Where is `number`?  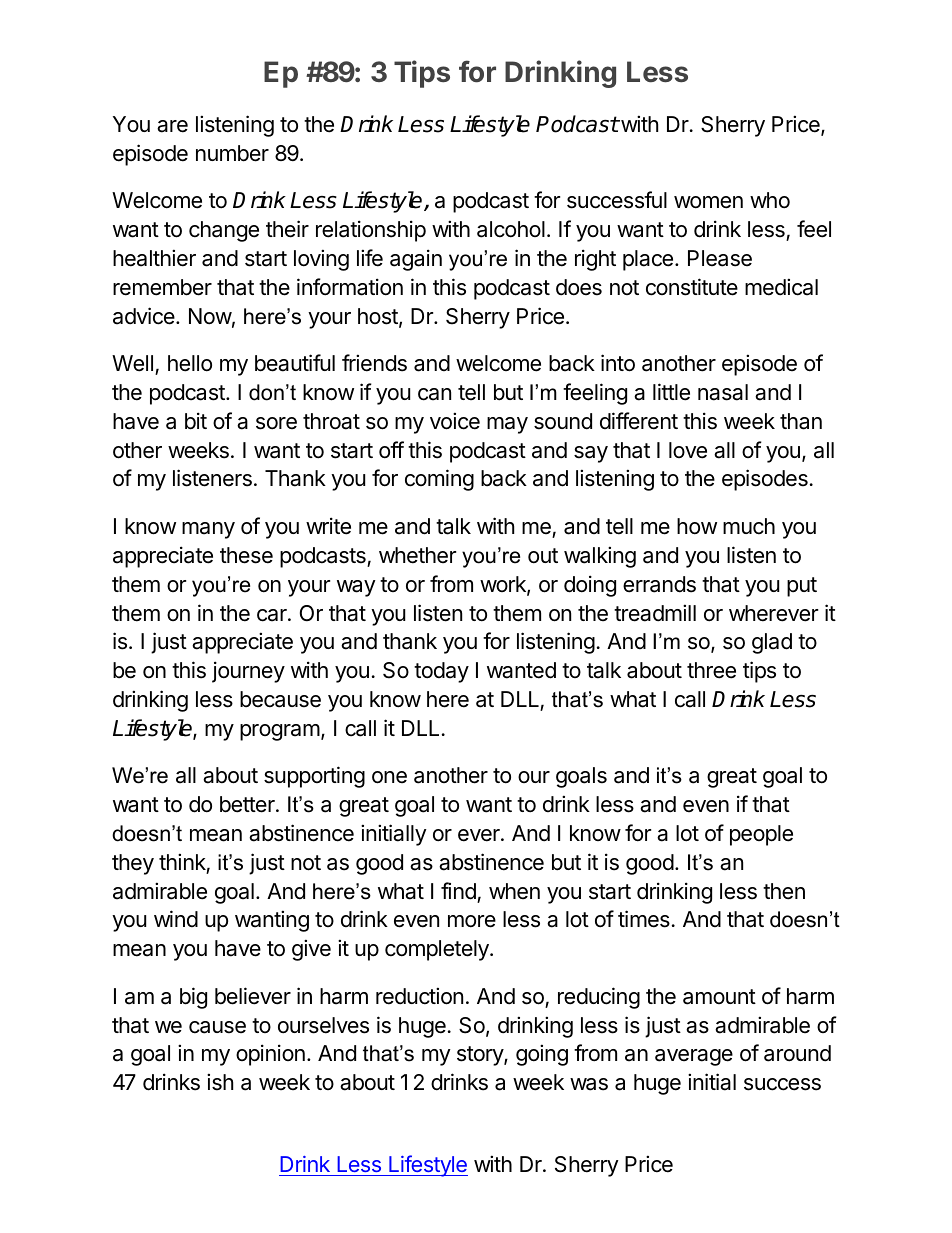 number is located at coordinates (232, 153).
